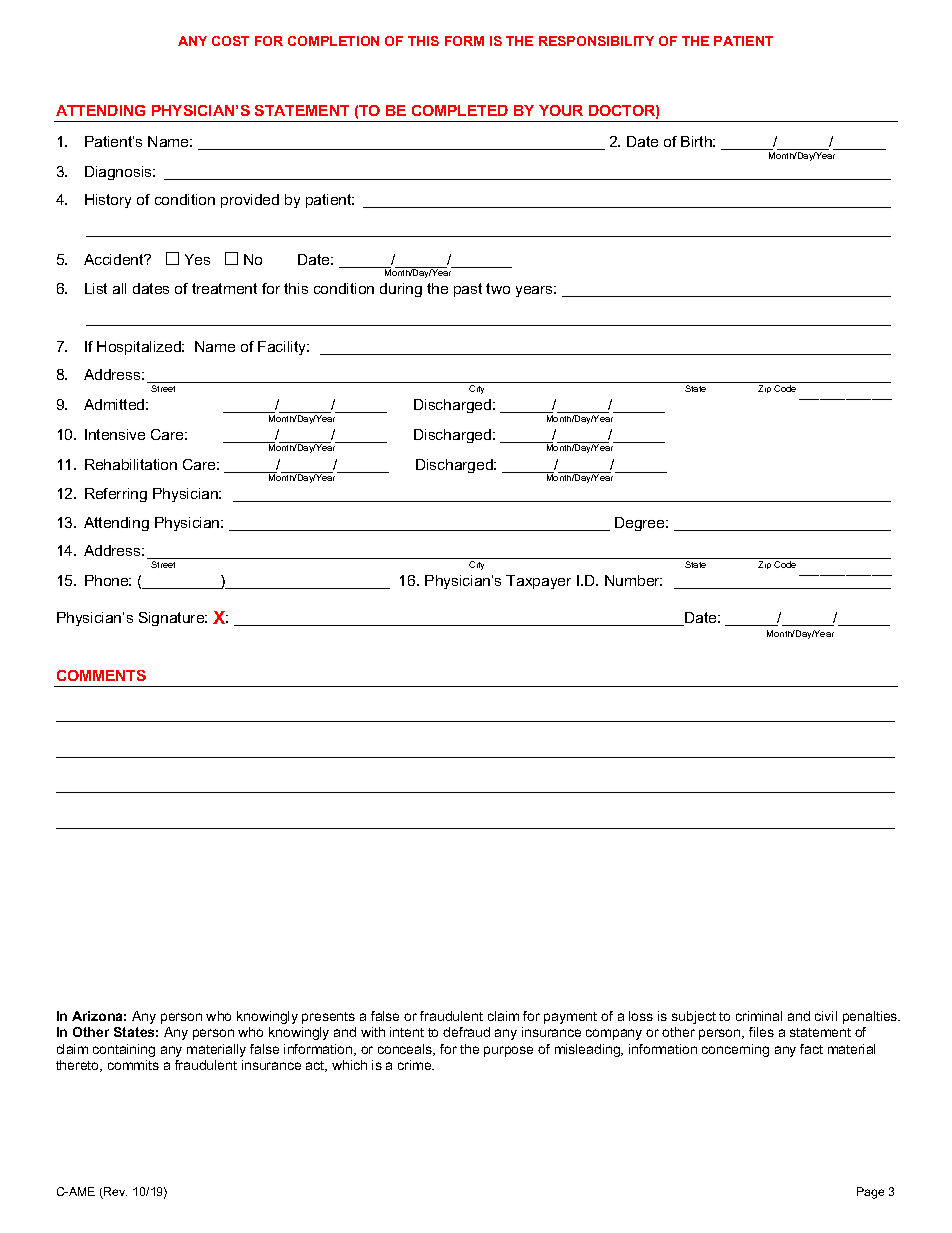  I want to click on COST, so click(230, 41).
